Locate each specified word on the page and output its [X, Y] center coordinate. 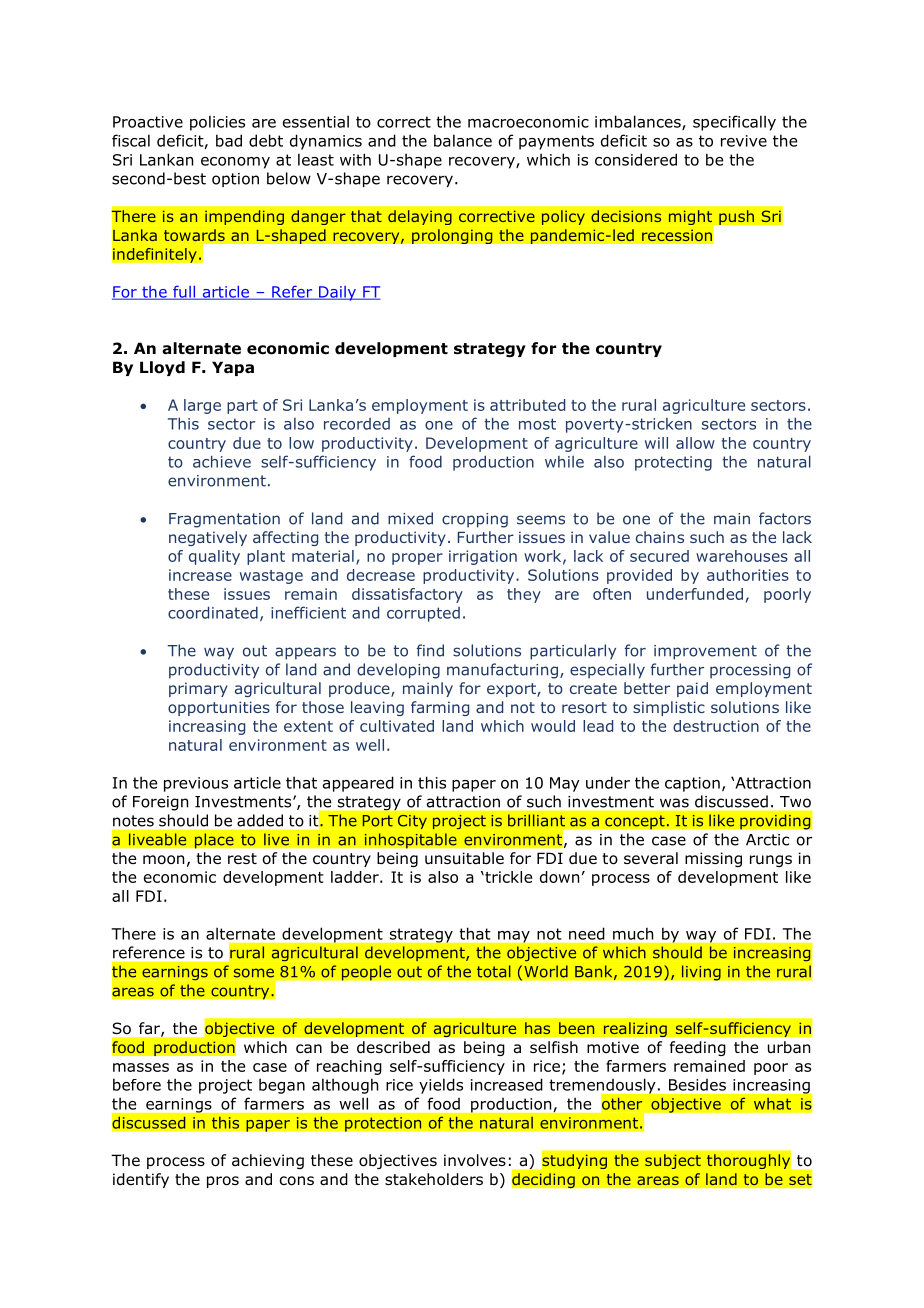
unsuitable [464, 858]
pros [223, 1182]
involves [475, 1160]
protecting [673, 463]
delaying [420, 217]
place [214, 841]
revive [744, 141]
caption [692, 784]
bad [229, 140]
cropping [475, 520]
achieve [222, 461]
